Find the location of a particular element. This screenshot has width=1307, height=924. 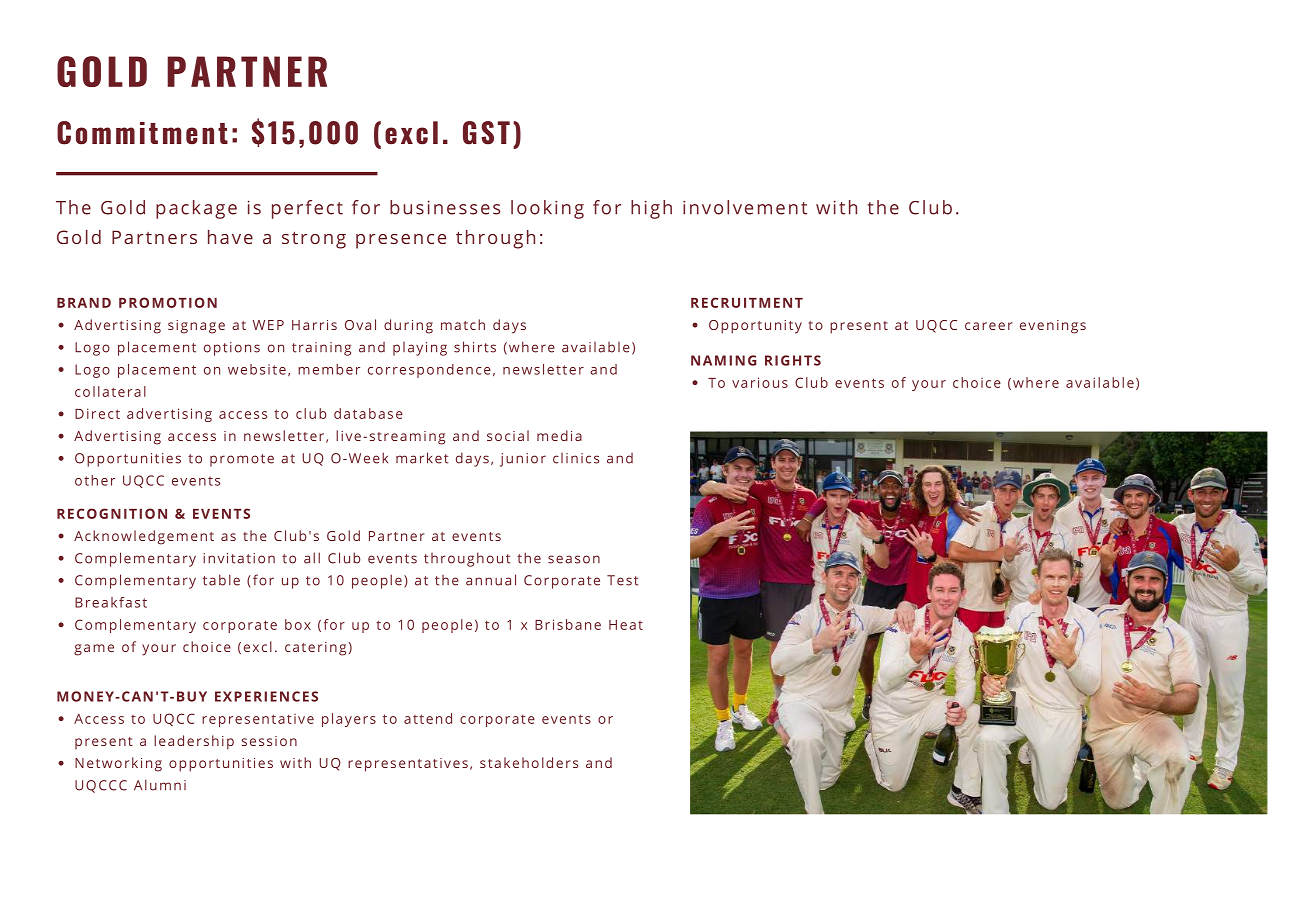

clinics is located at coordinates (576, 458).
